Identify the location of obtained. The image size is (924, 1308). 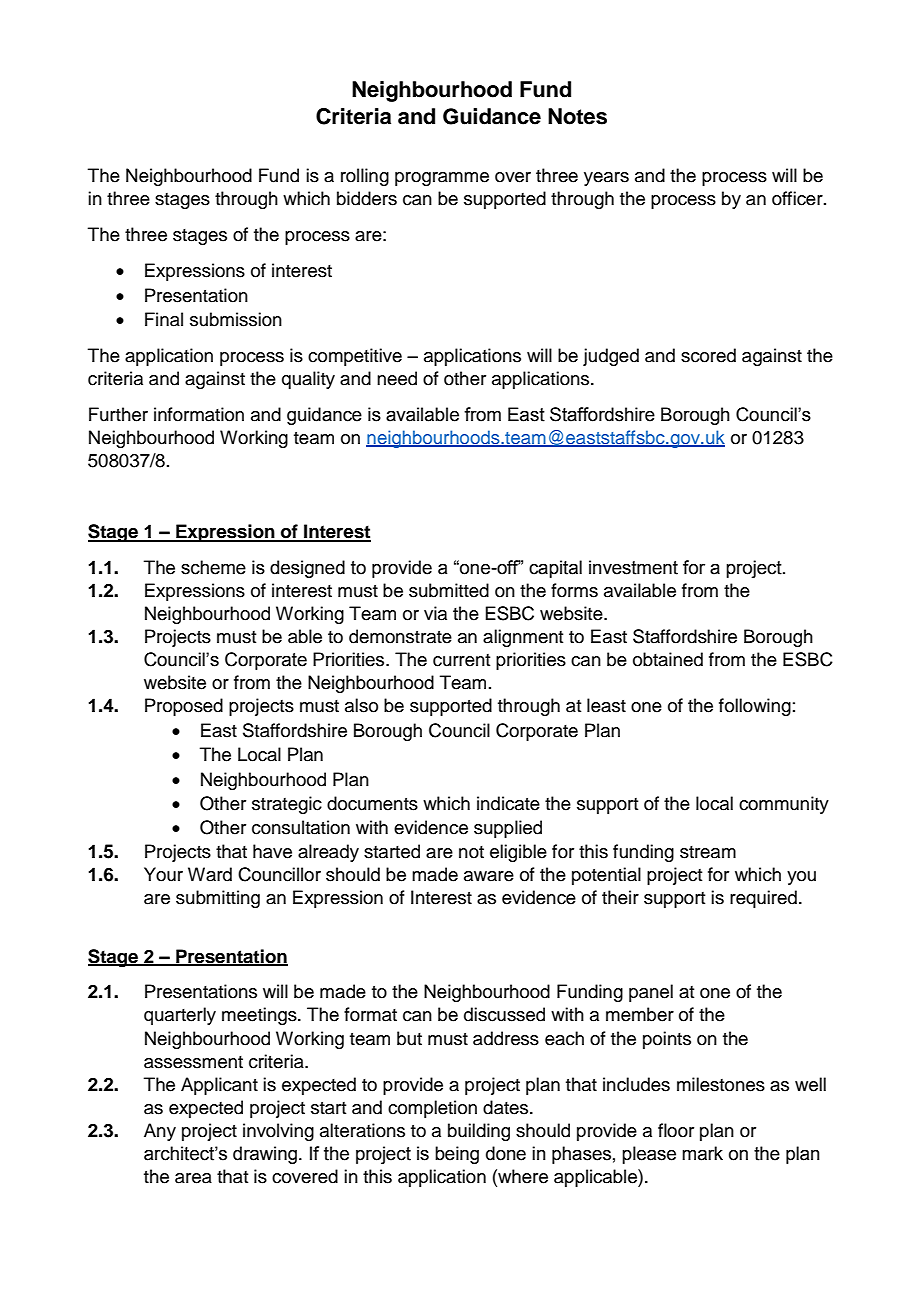
(668, 659).
